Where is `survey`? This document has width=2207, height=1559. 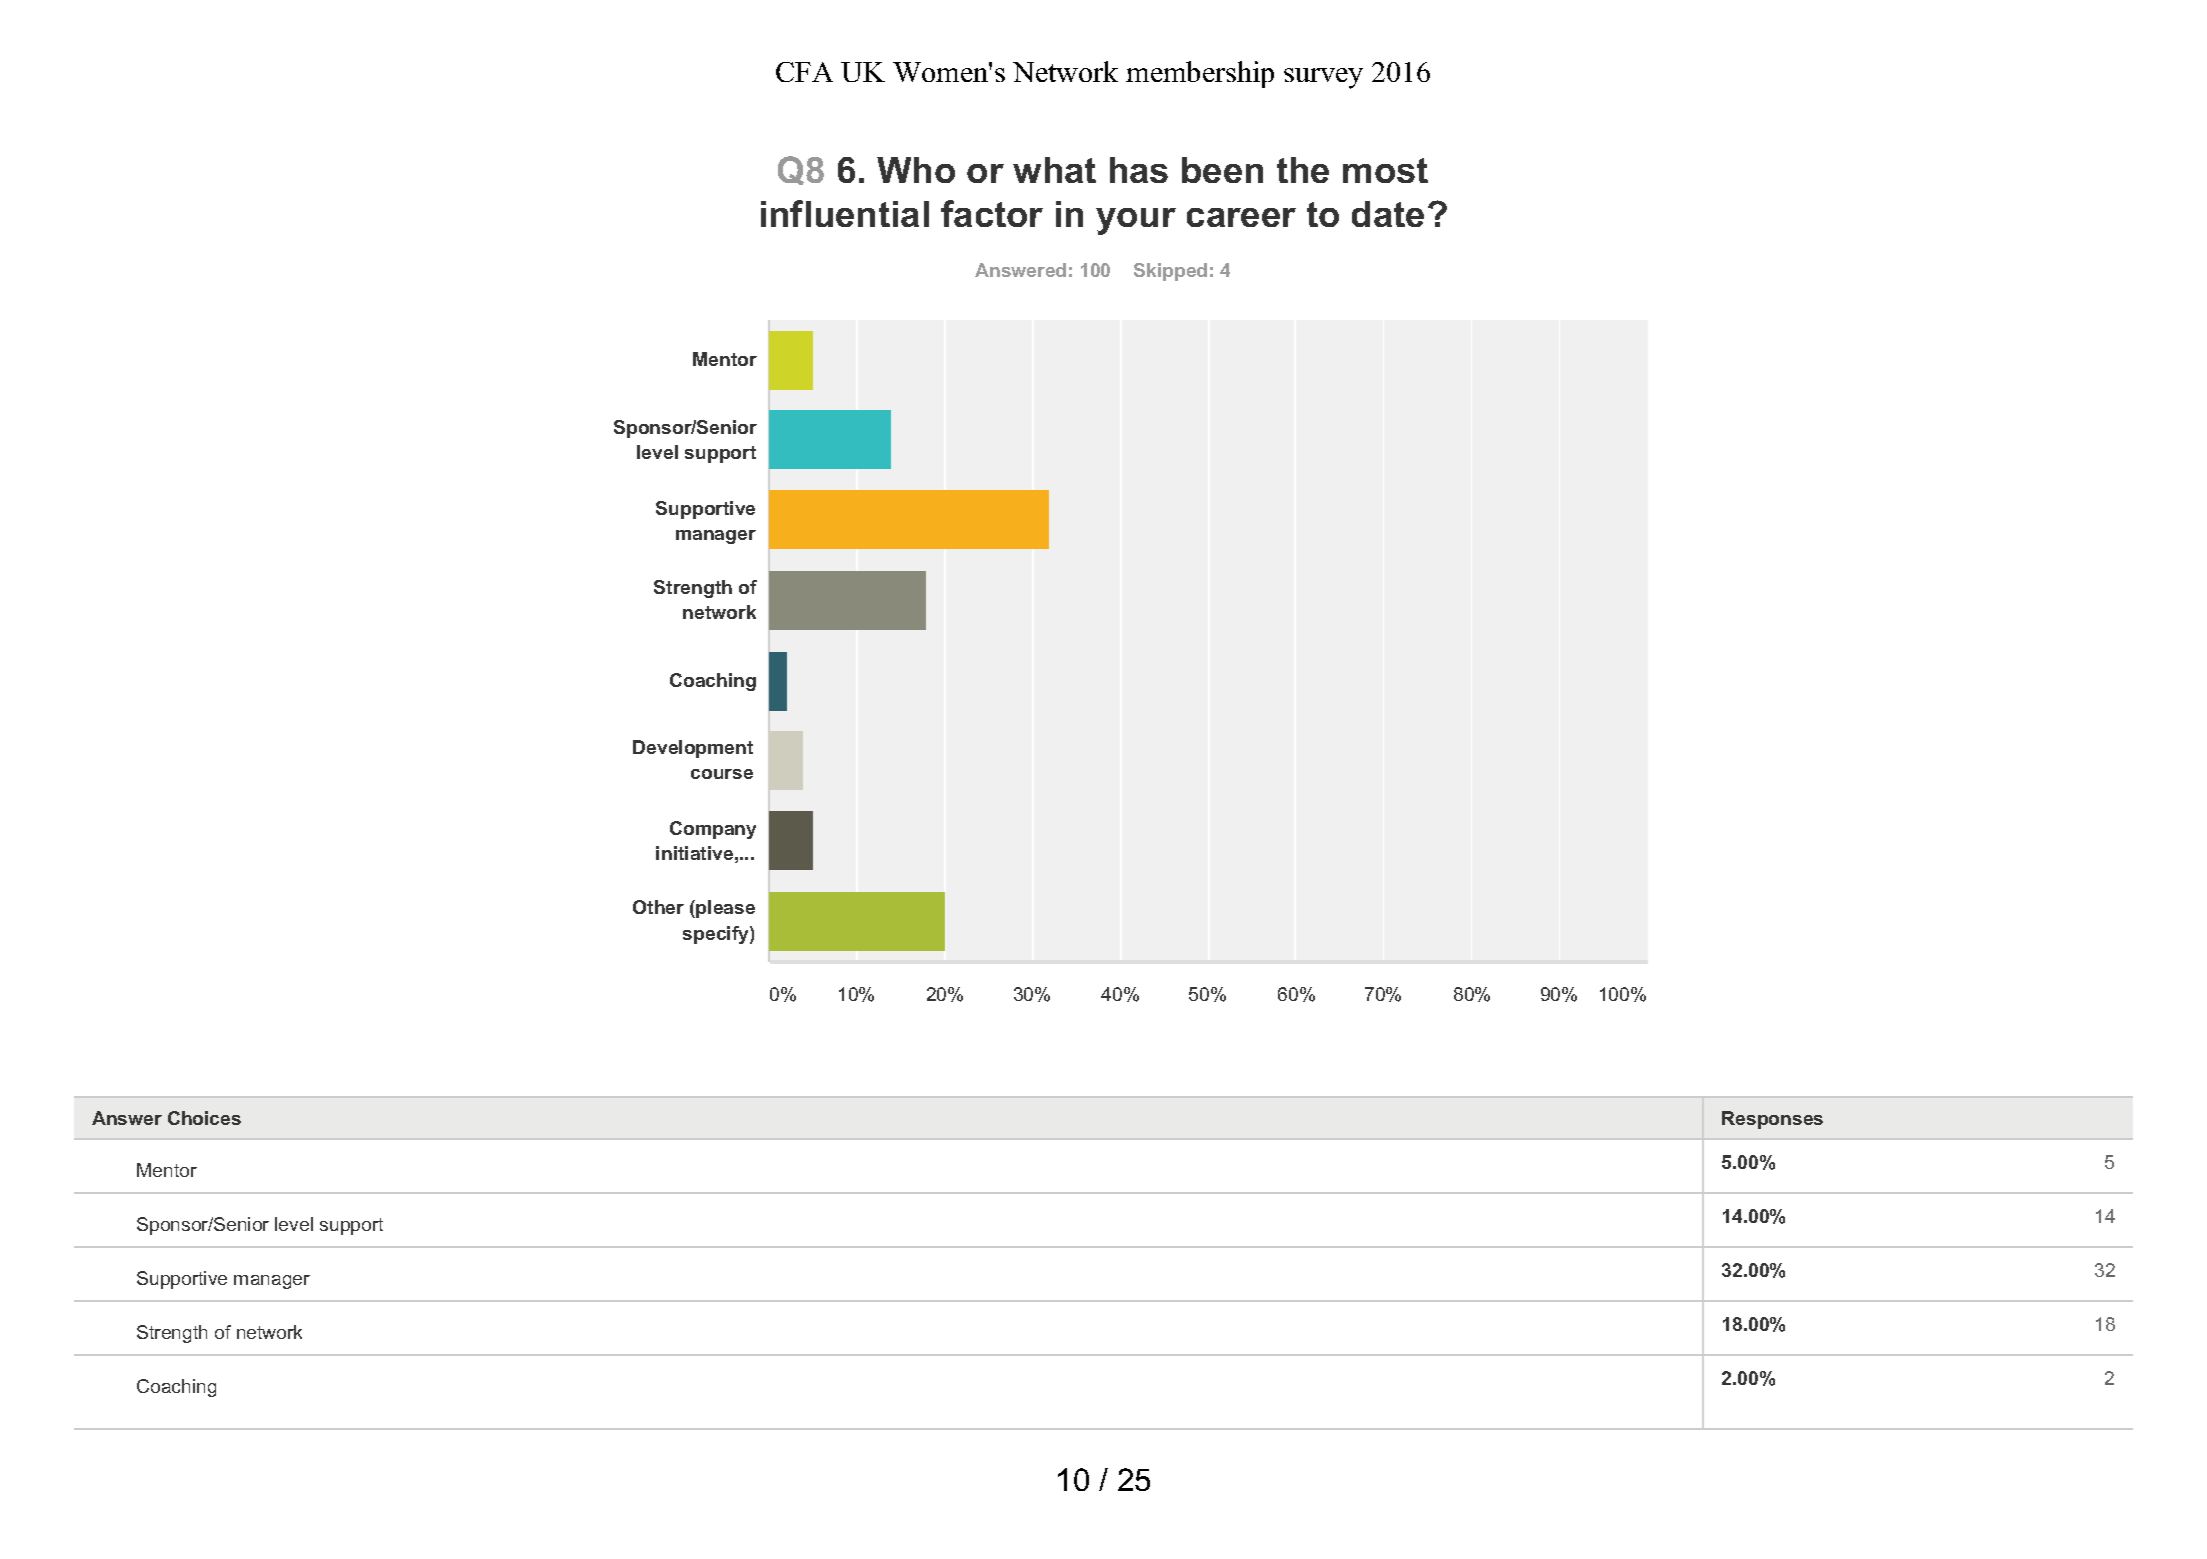
survey is located at coordinates (1323, 78).
